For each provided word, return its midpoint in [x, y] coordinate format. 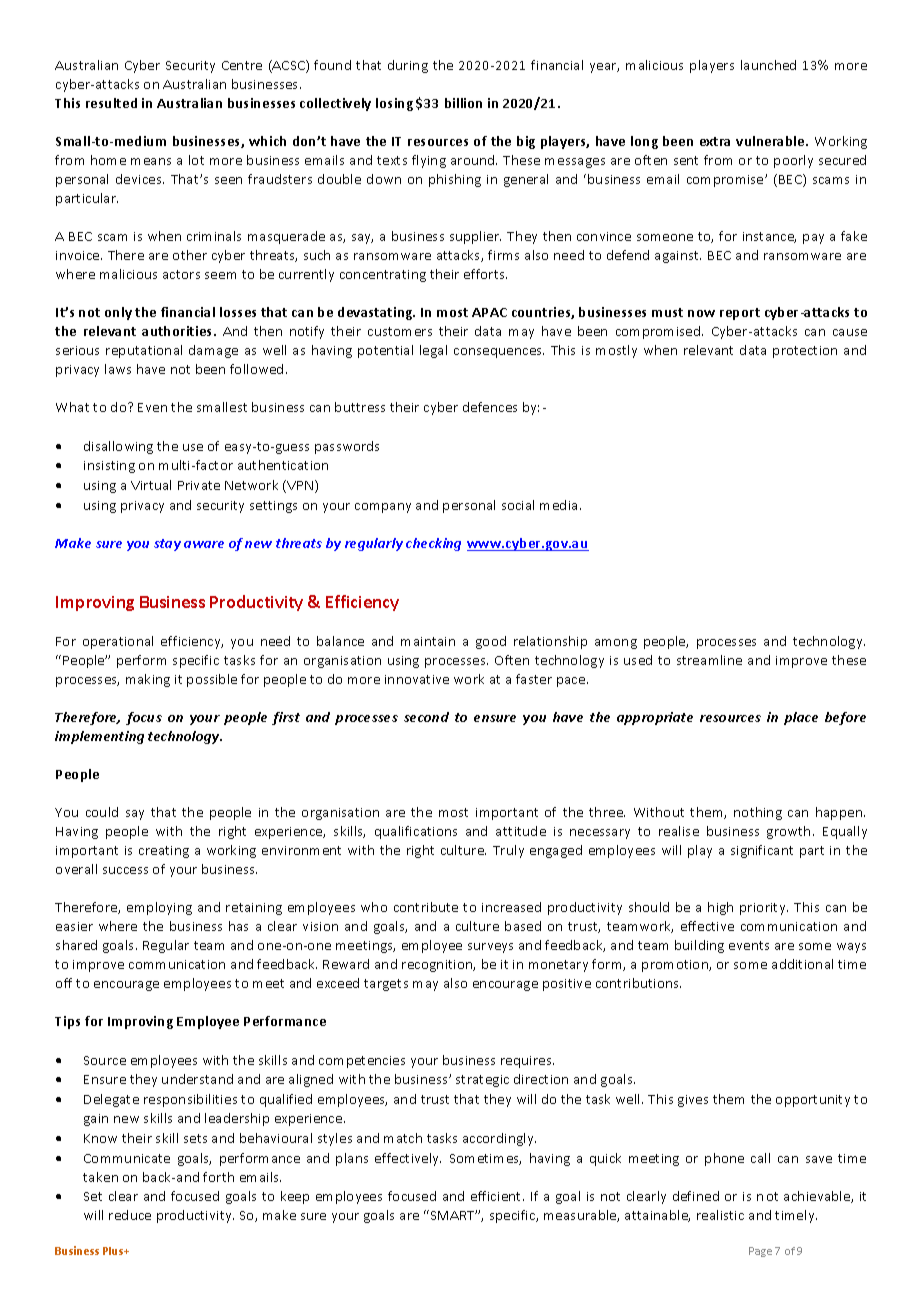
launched [768, 65]
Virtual [151, 485]
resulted [111, 103]
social [518, 505]
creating [164, 852]
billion [463, 103]
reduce [130, 1215]
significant [762, 851]
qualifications [416, 832]
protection [805, 352]
